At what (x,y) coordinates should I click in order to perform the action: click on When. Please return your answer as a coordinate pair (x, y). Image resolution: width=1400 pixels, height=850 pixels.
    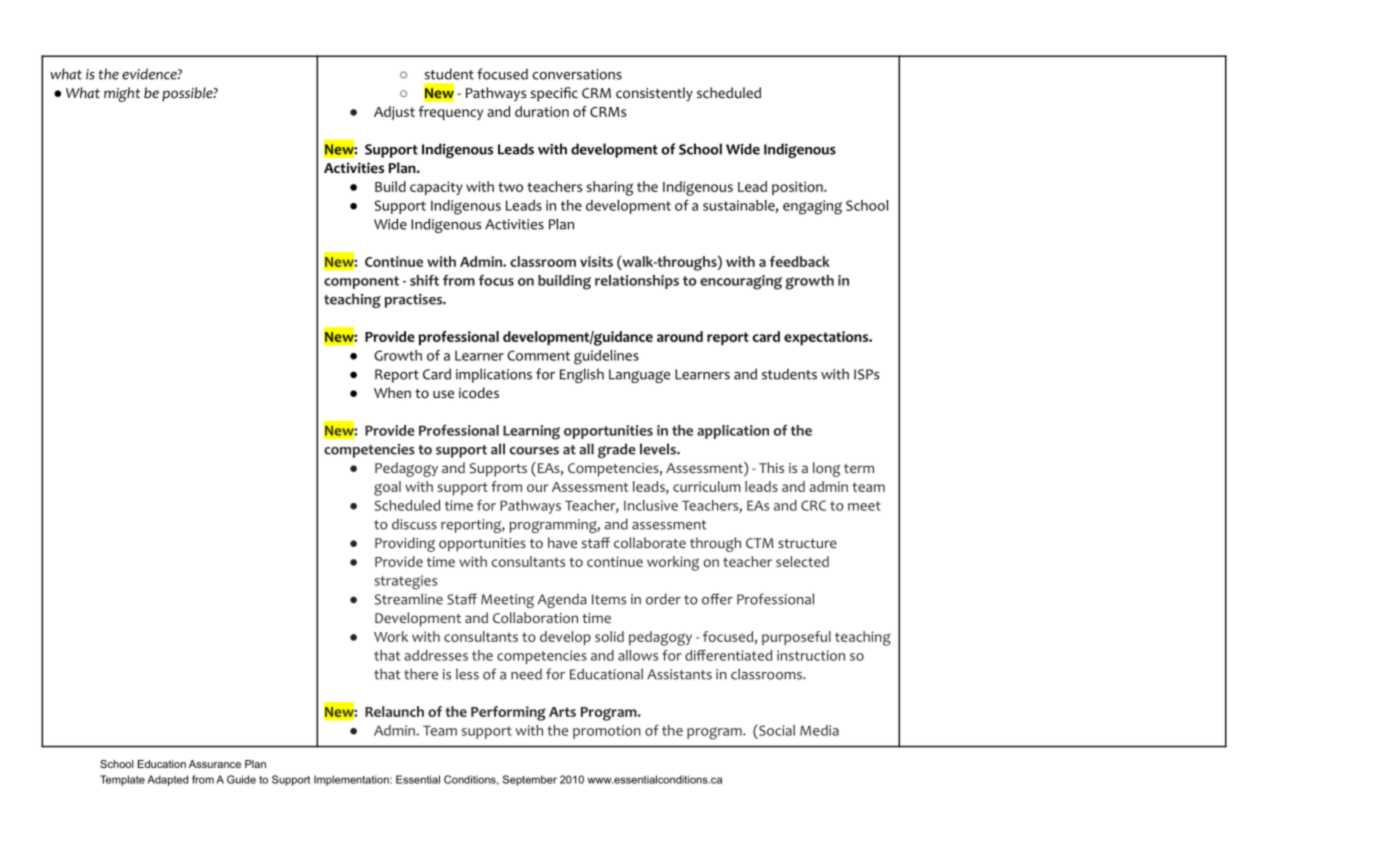
    Looking at the image, I should click on (392, 392).
